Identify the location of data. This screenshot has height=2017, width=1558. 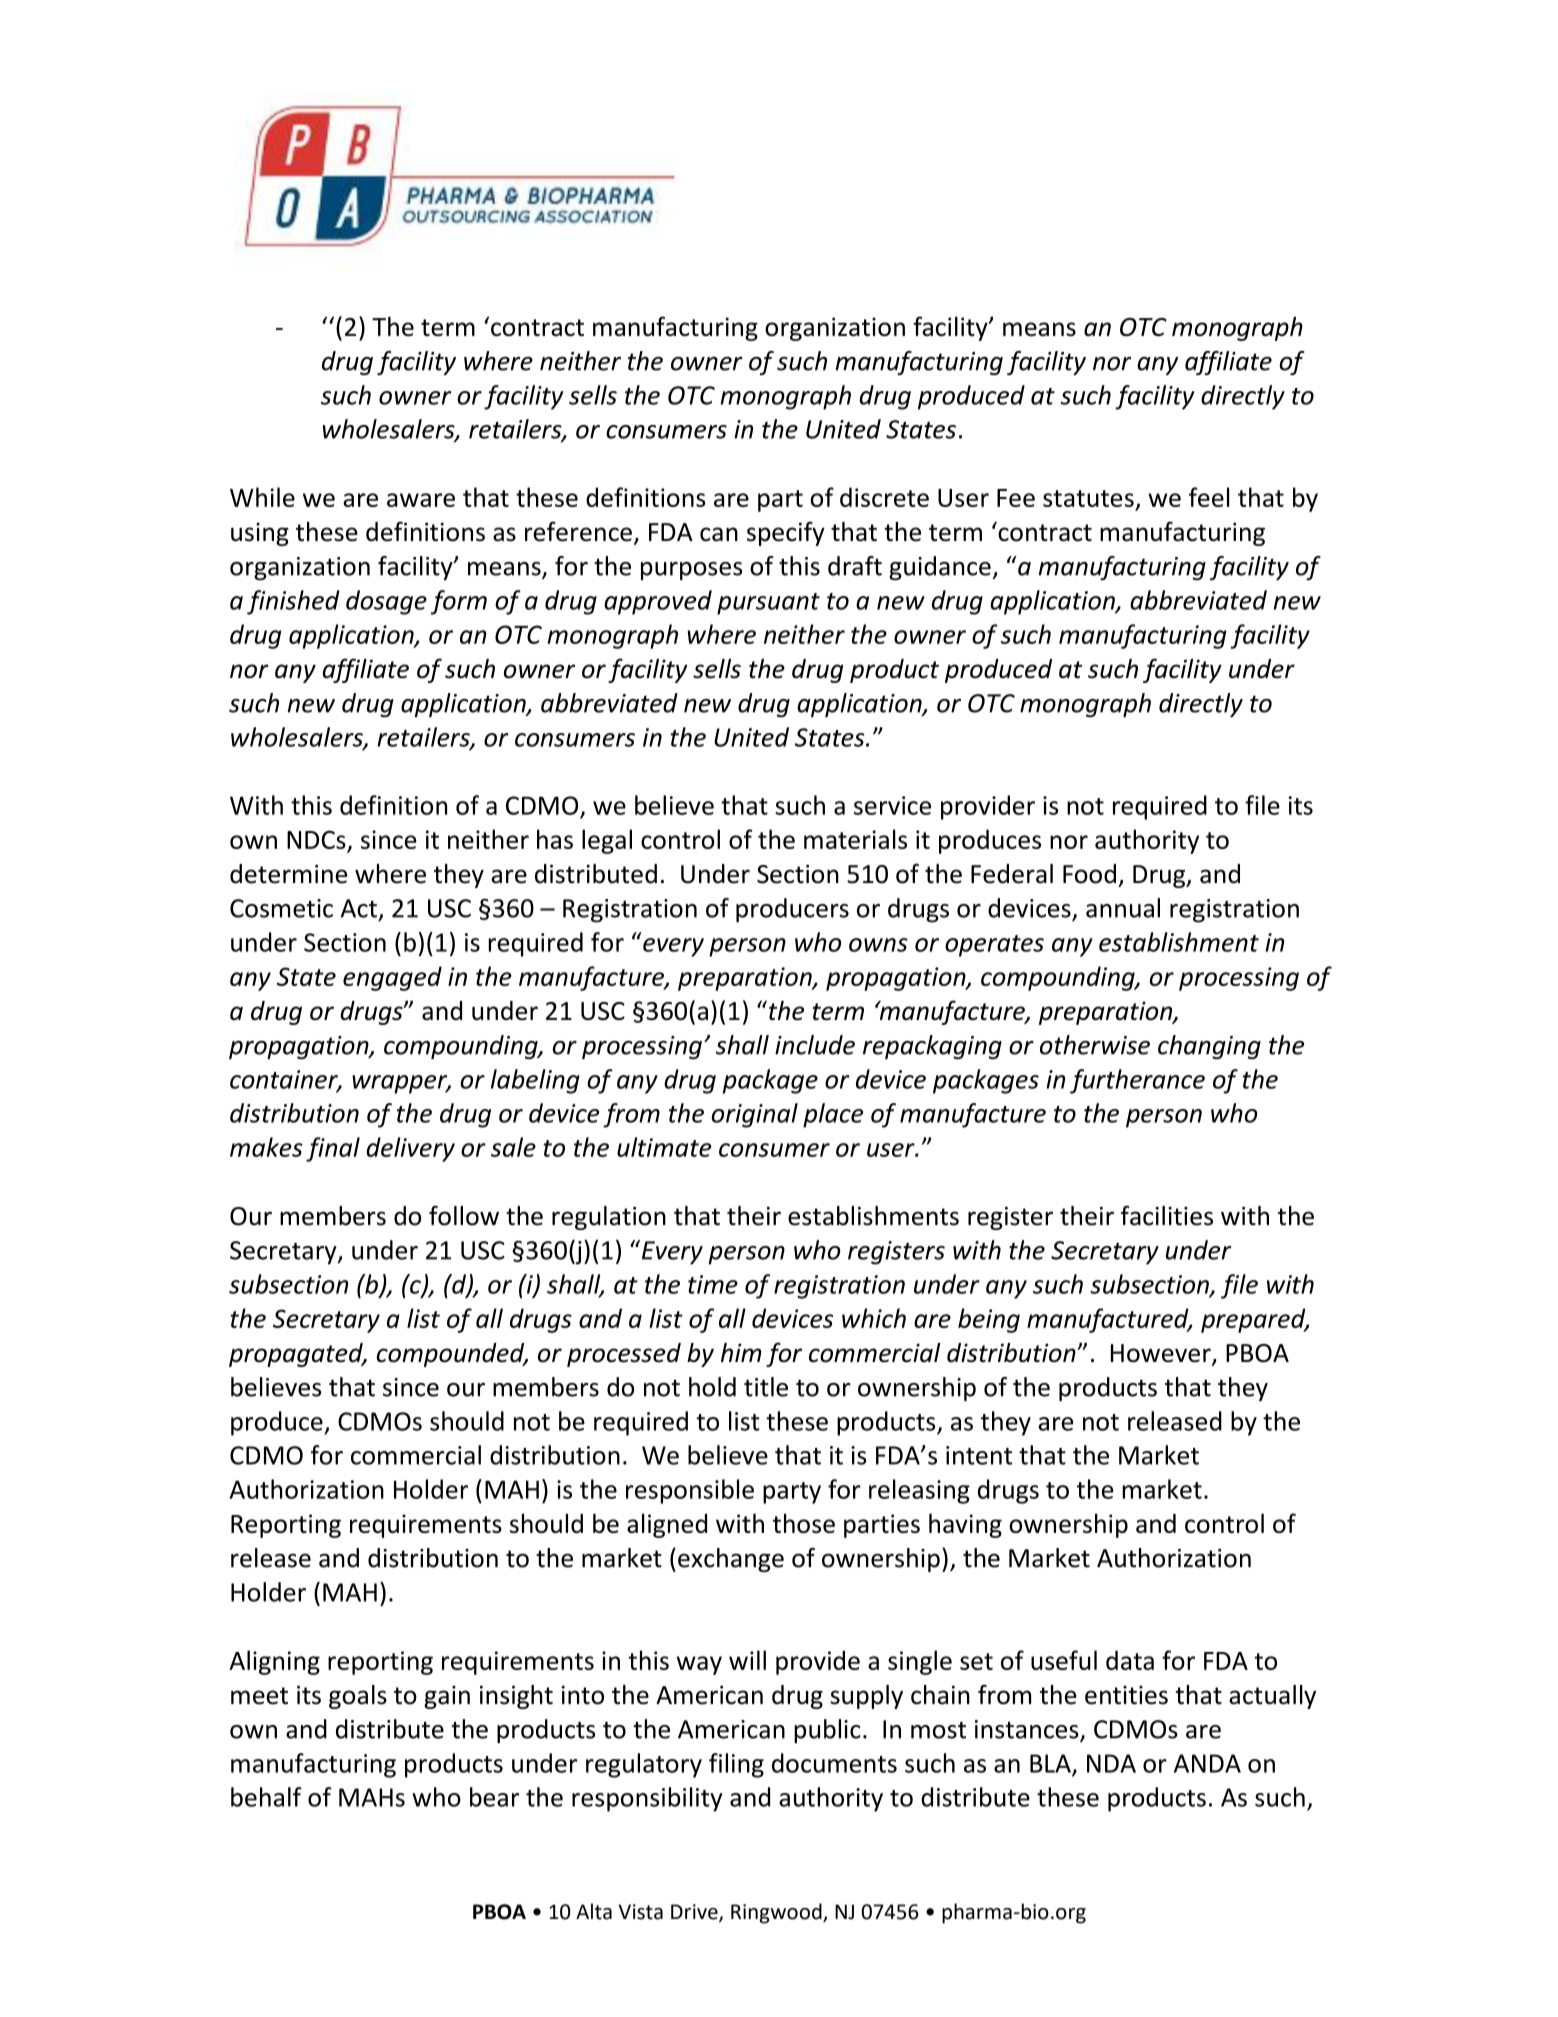
(1130, 1660).
